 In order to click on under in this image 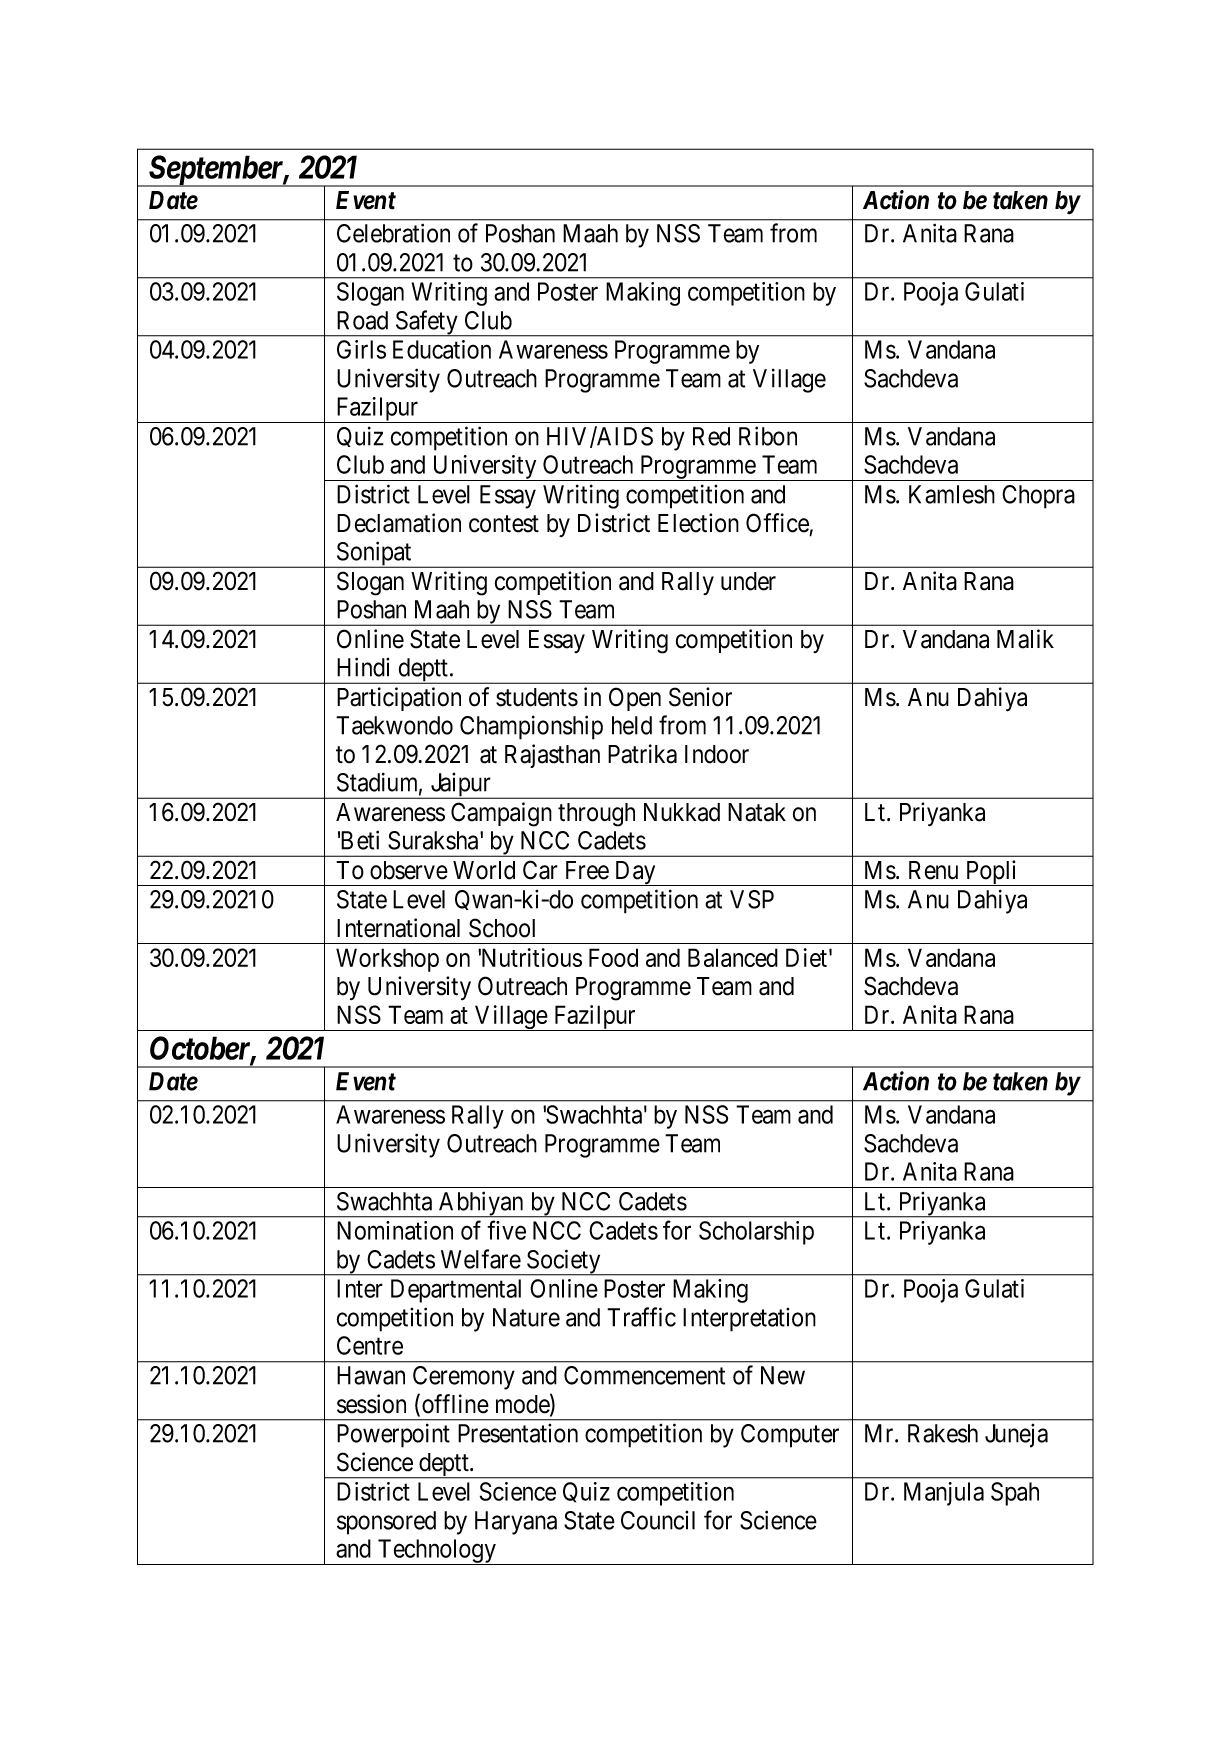, I will do `click(748, 581)`.
